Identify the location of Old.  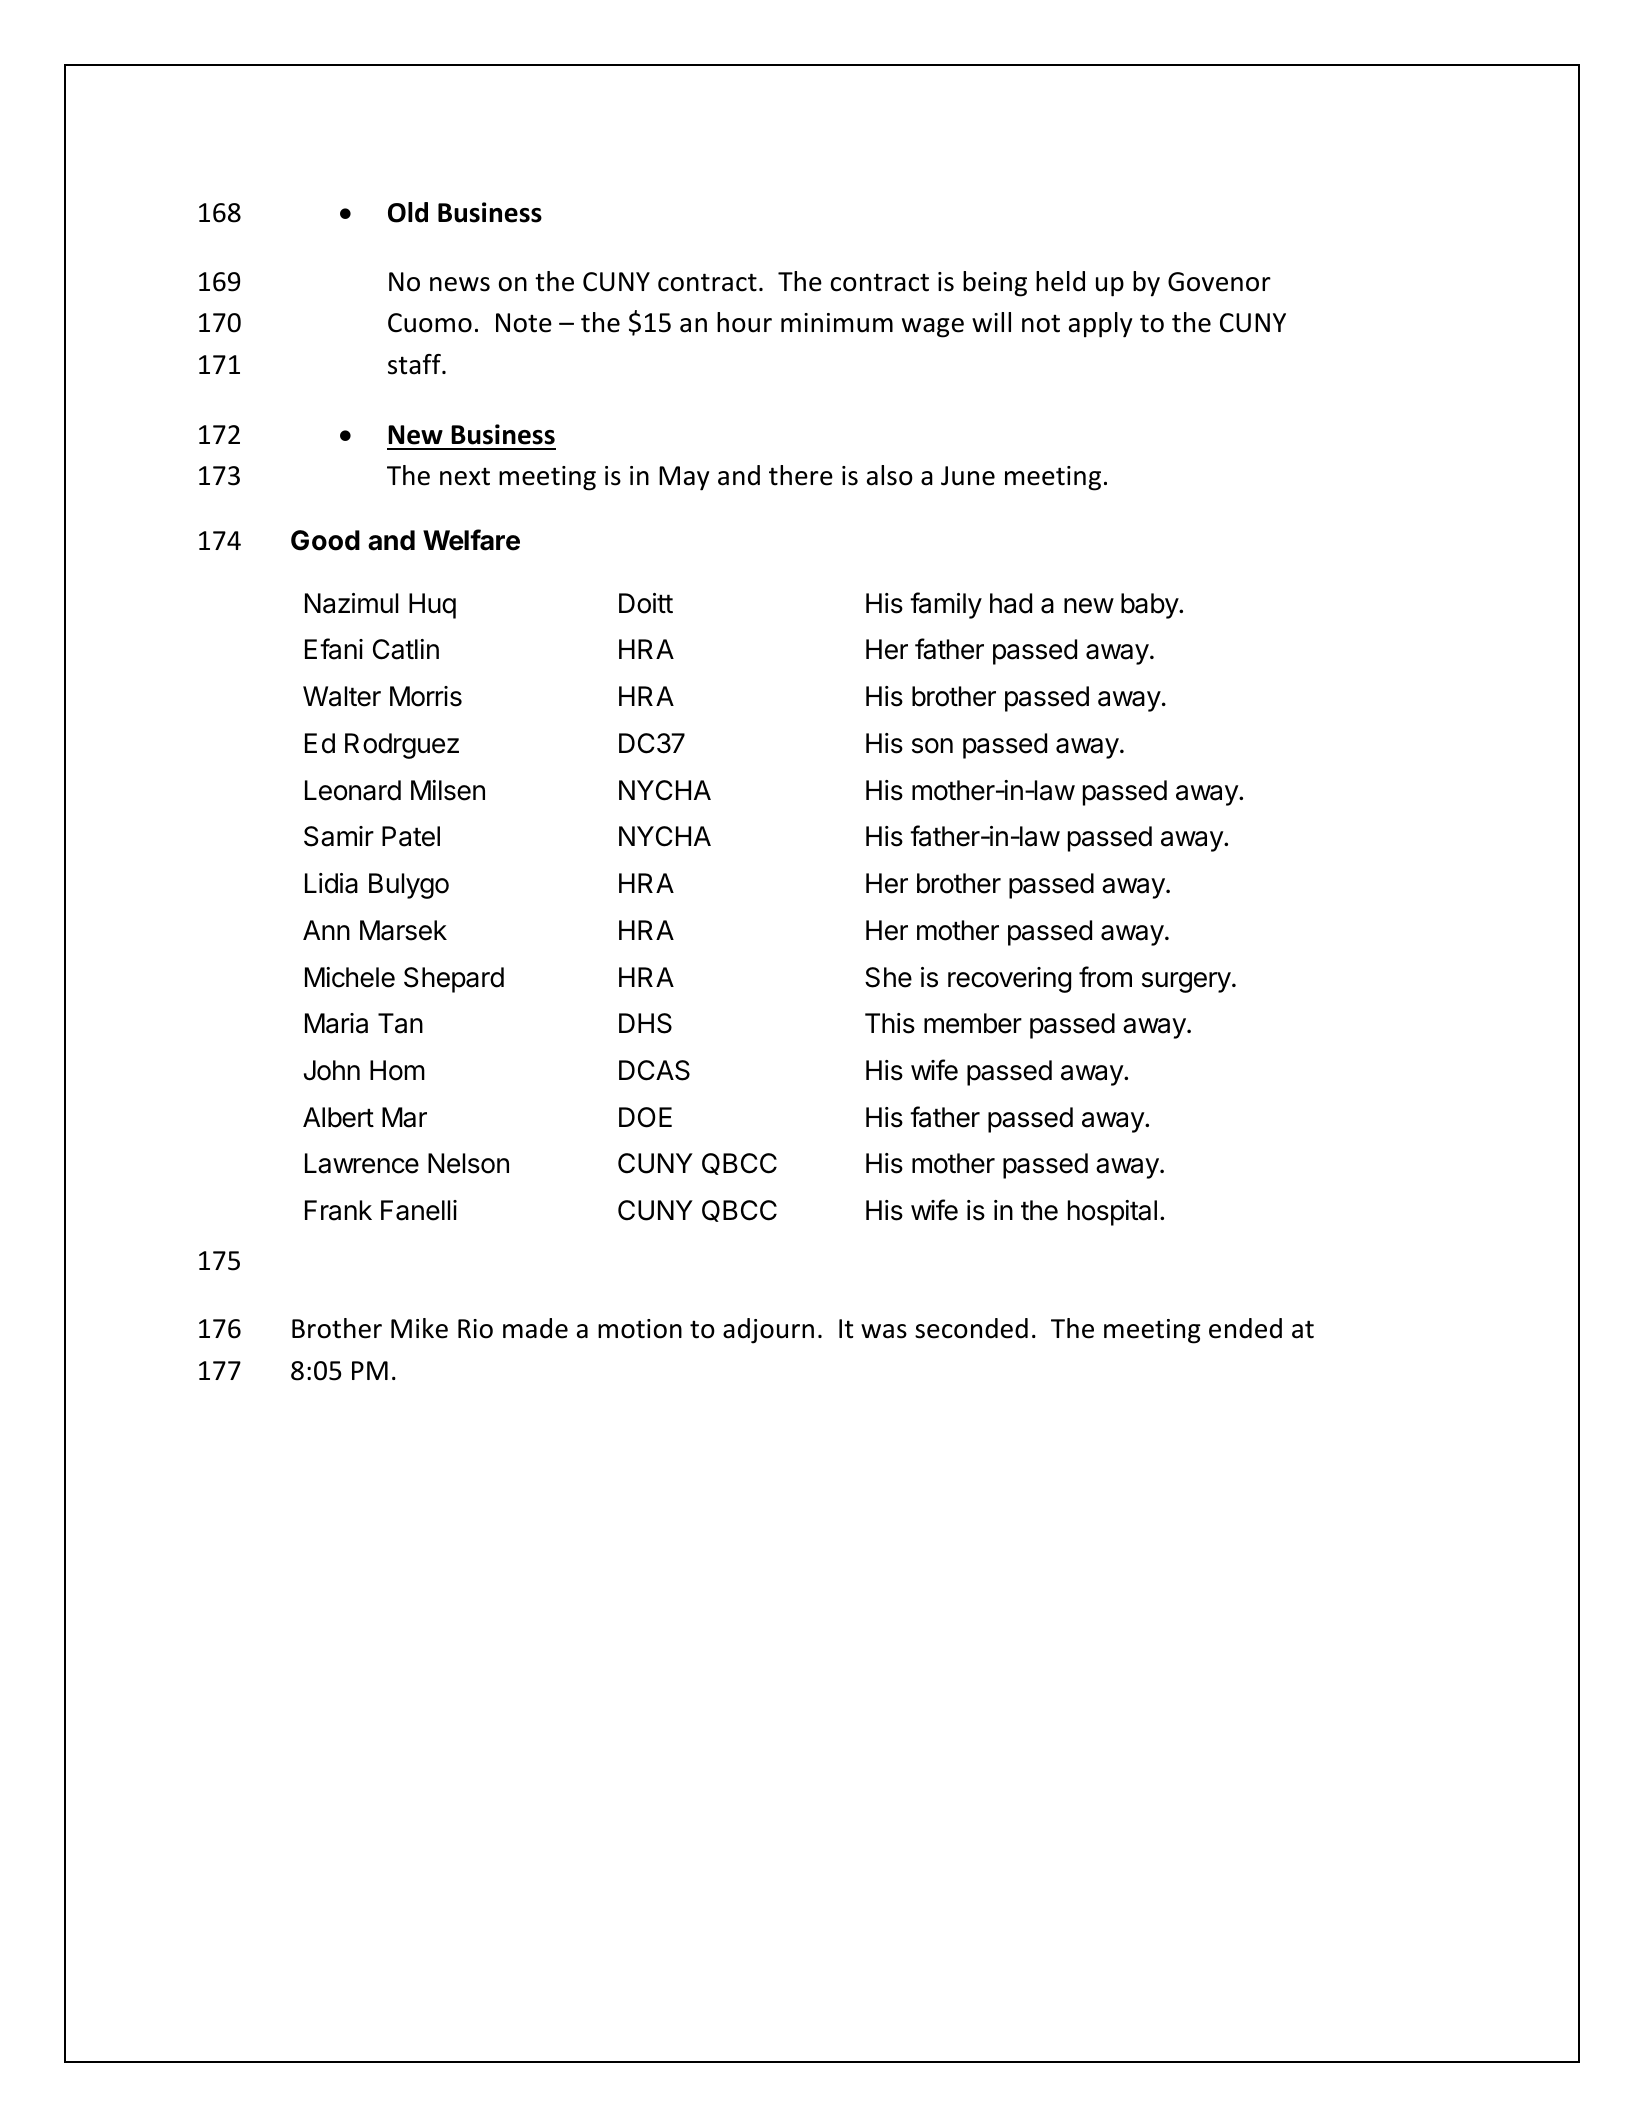
(408, 212).
